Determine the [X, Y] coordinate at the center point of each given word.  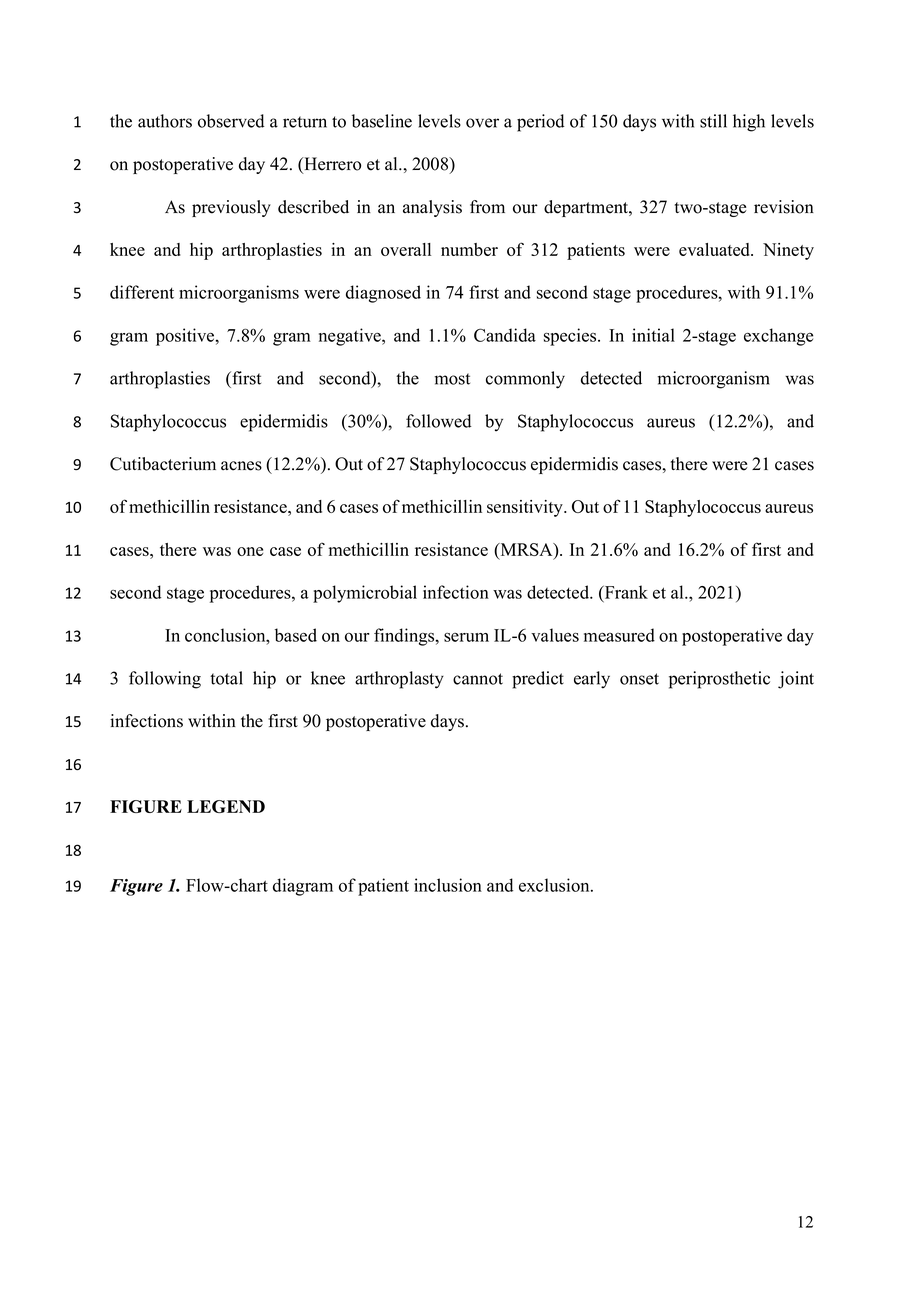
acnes [241, 466]
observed [231, 121]
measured [619, 635]
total [226, 678]
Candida [505, 335]
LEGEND [226, 806]
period [541, 123]
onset [639, 679]
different [142, 292]
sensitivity [526, 508]
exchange [778, 337]
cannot [478, 679]
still [713, 121]
